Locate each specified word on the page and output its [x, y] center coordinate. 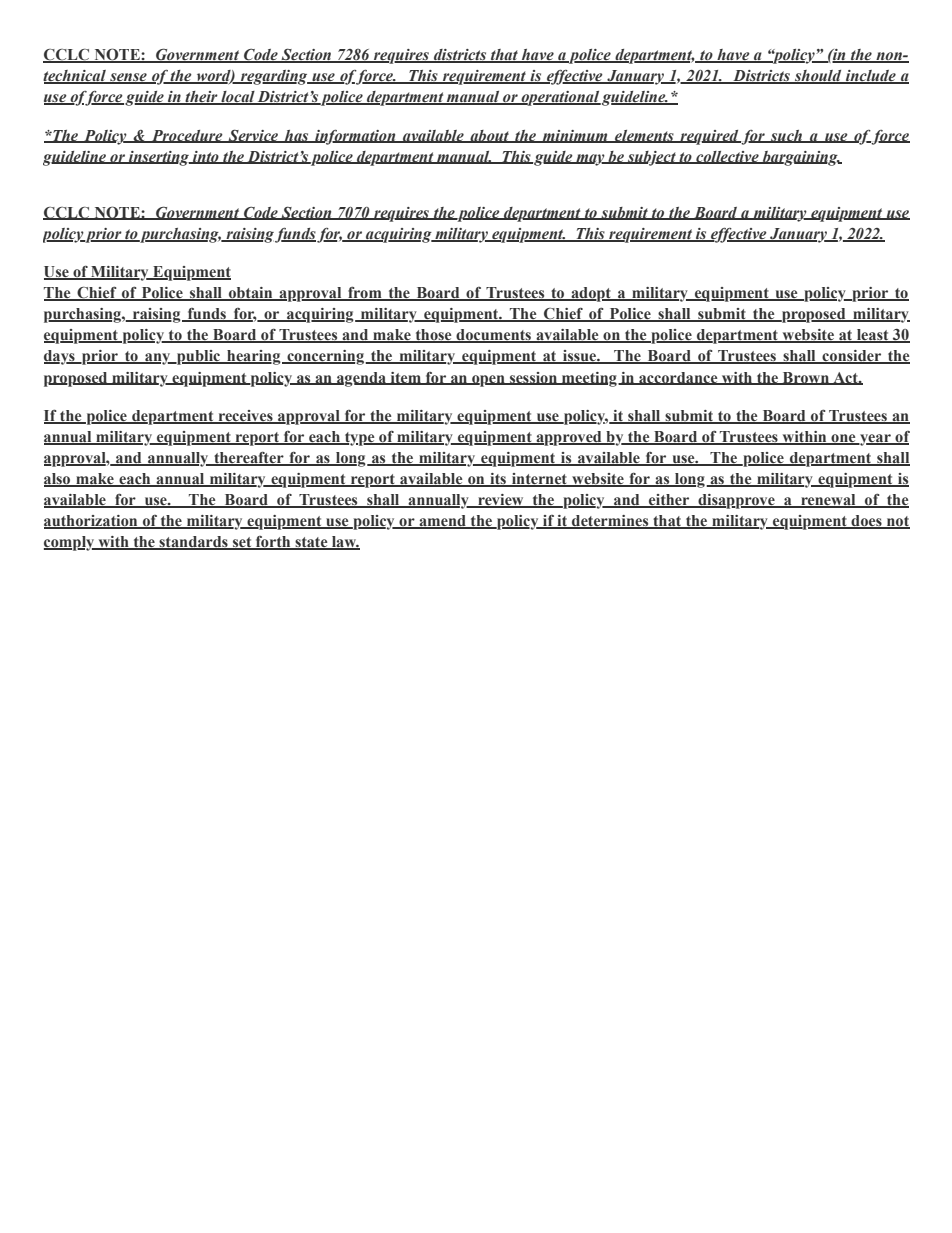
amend [442, 522]
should [818, 77]
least [873, 336]
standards [193, 543]
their [201, 98]
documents [494, 336]
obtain [251, 294]
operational [560, 98]
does [866, 522]
